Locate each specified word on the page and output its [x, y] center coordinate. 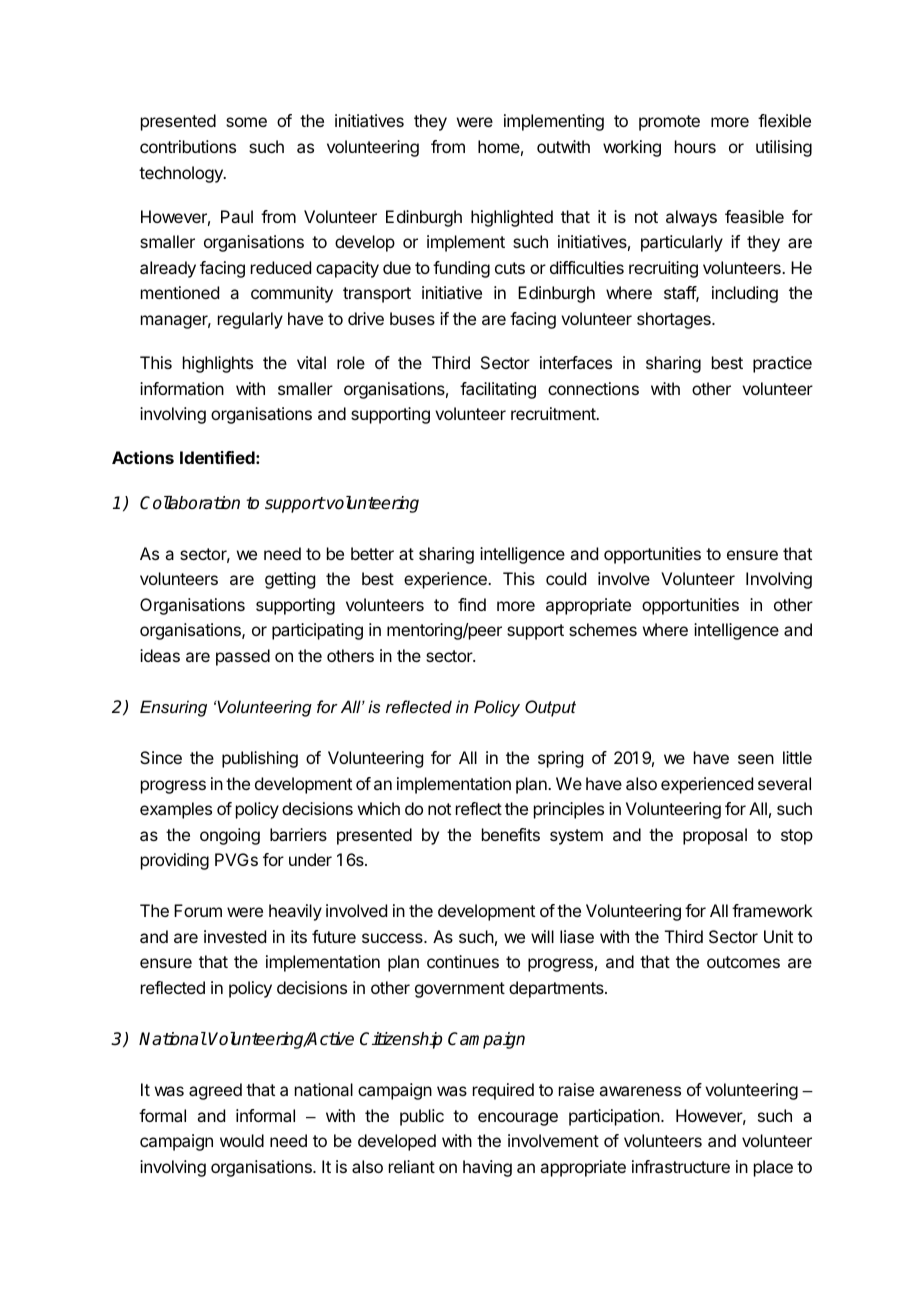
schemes [603, 629]
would [242, 1140]
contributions [188, 146]
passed [243, 657]
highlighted [512, 218]
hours [695, 146]
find [472, 604]
